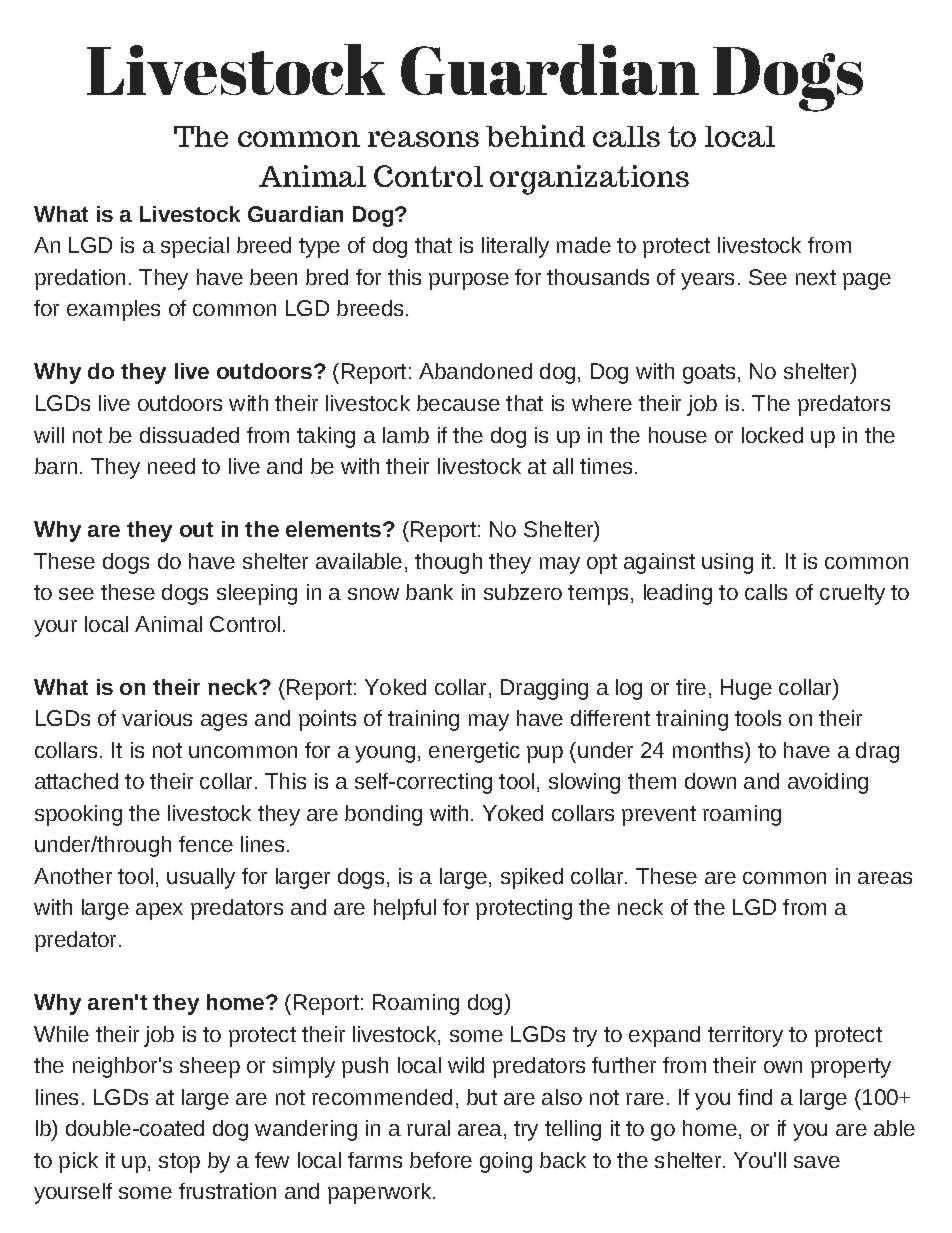 This image has height=1233, width=952. I want to click on save, so click(817, 1162).
